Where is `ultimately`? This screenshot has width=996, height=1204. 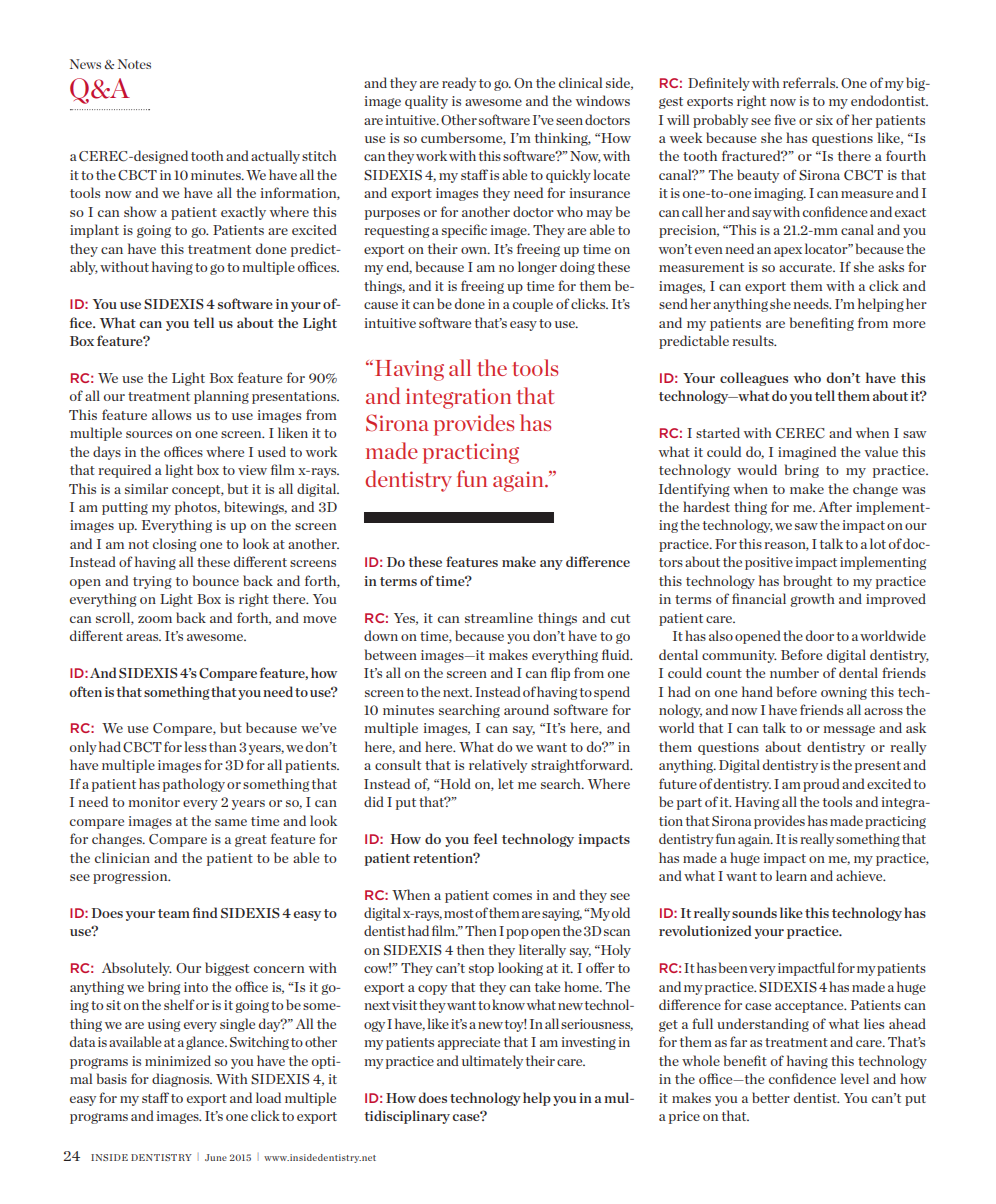
ultimately is located at coordinates (492, 1062).
